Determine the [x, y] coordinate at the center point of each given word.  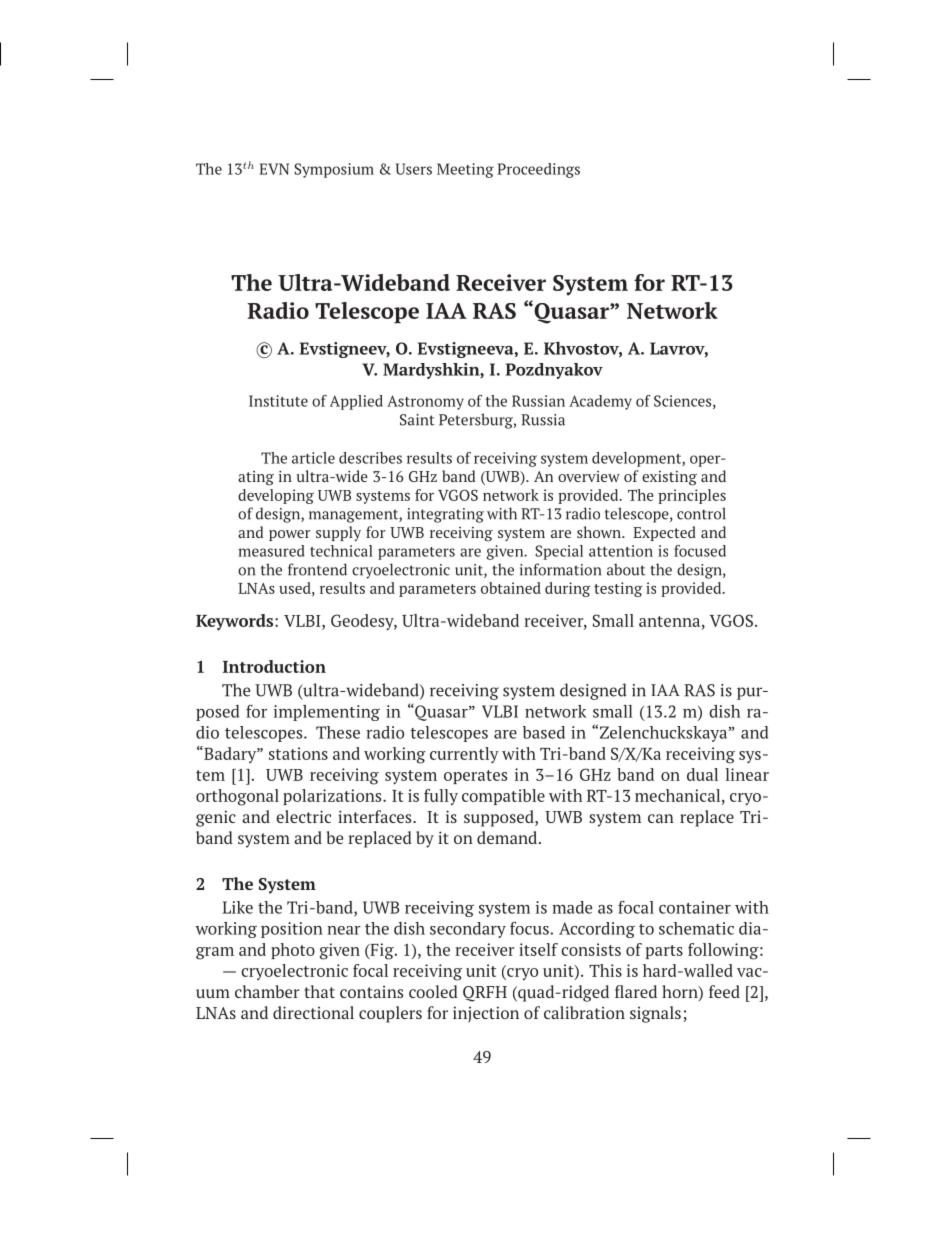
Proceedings [538, 170]
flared [636, 991]
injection [486, 1014]
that [319, 991]
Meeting [465, 170]
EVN [274, 169]
